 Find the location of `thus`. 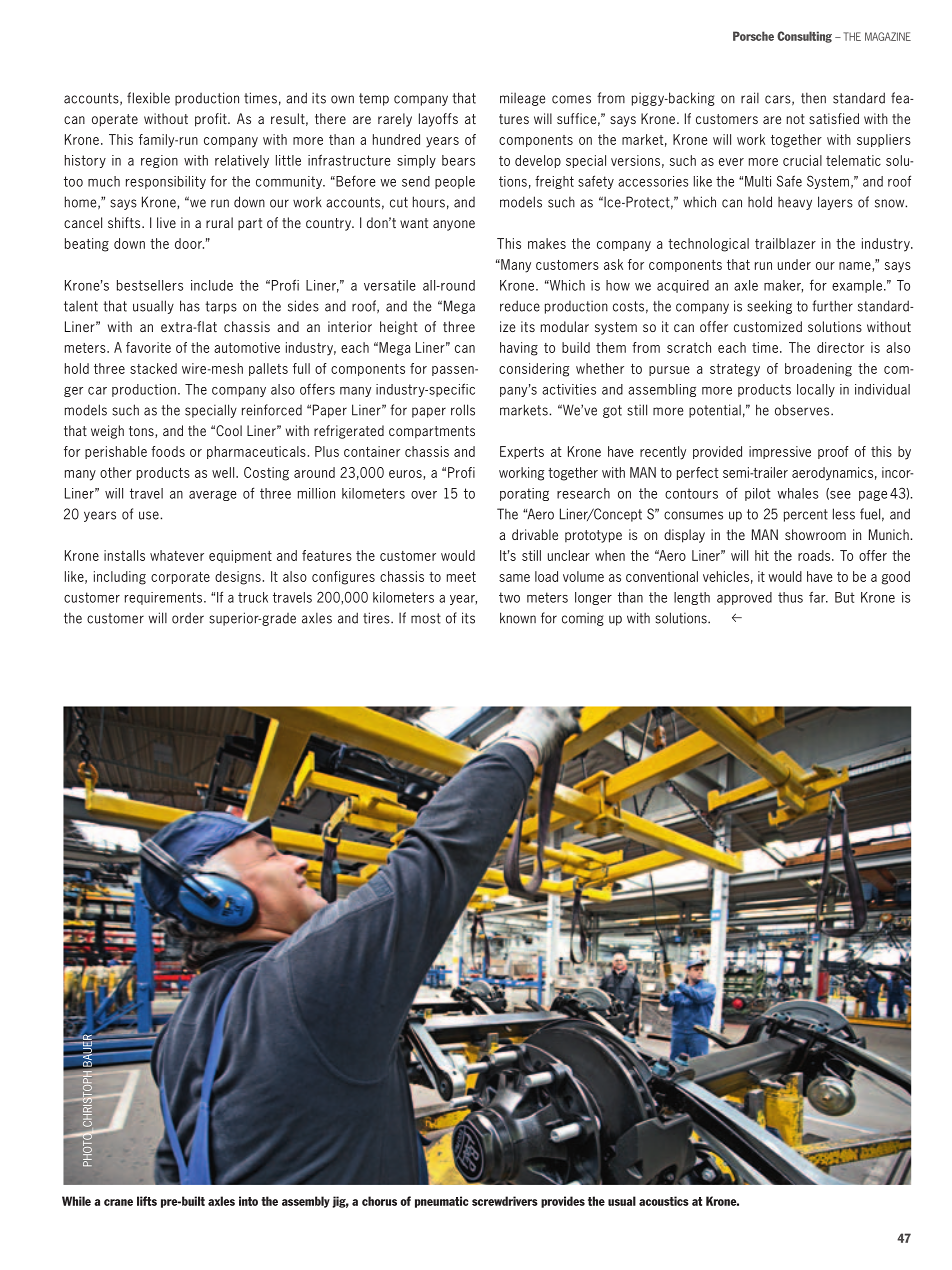

thus is located at coordinates (790, 597).
